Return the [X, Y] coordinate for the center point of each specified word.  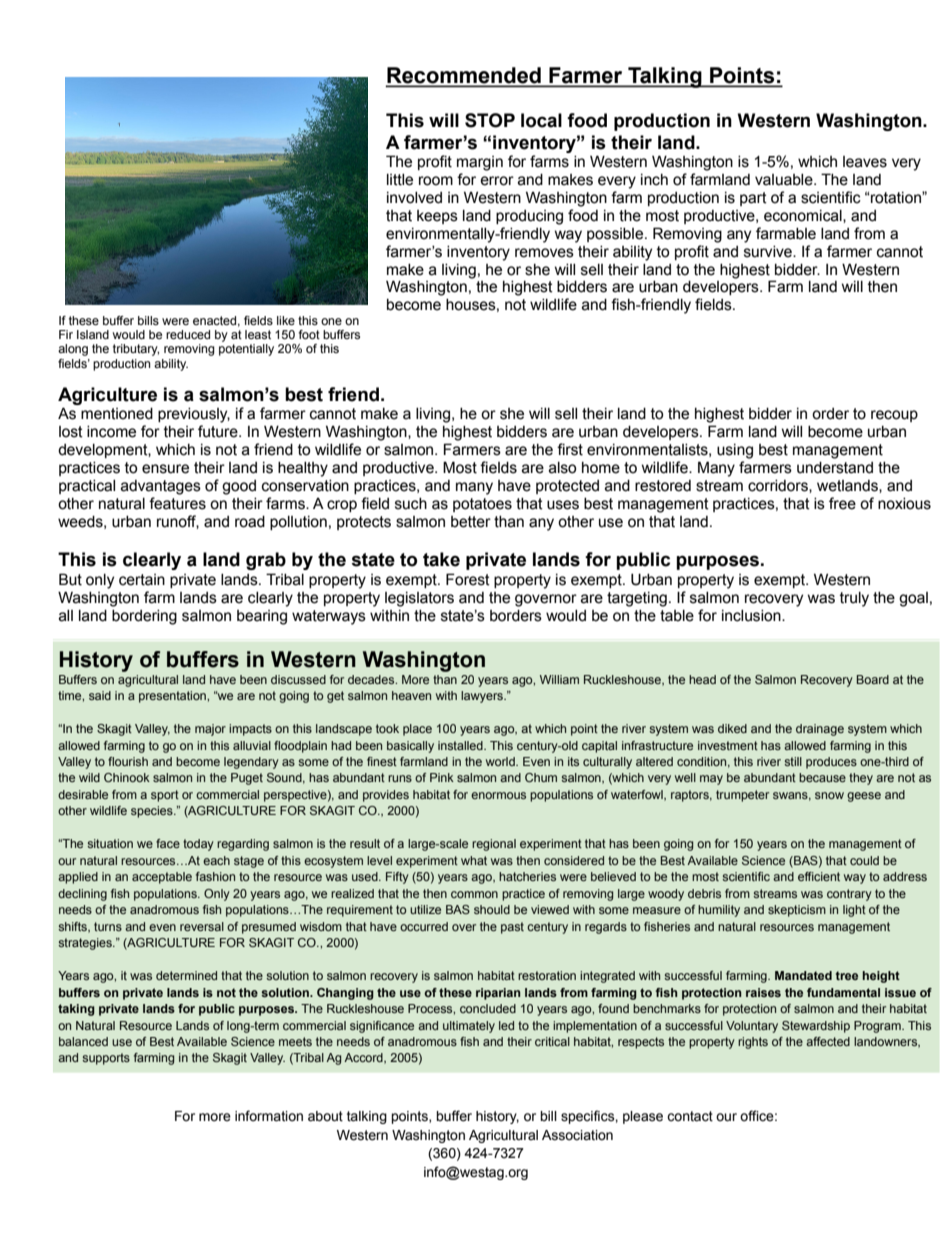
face [168, 843]
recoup [894, 416]
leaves [865, 162]
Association [577, 1135]
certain [142, 580]
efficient [819, 876]
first [570, 449]
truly [854, 599]
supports [106, 1059]
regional [494, 845]
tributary [136, 350]
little [400, 180]
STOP [490, 120]
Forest [468, 579]
